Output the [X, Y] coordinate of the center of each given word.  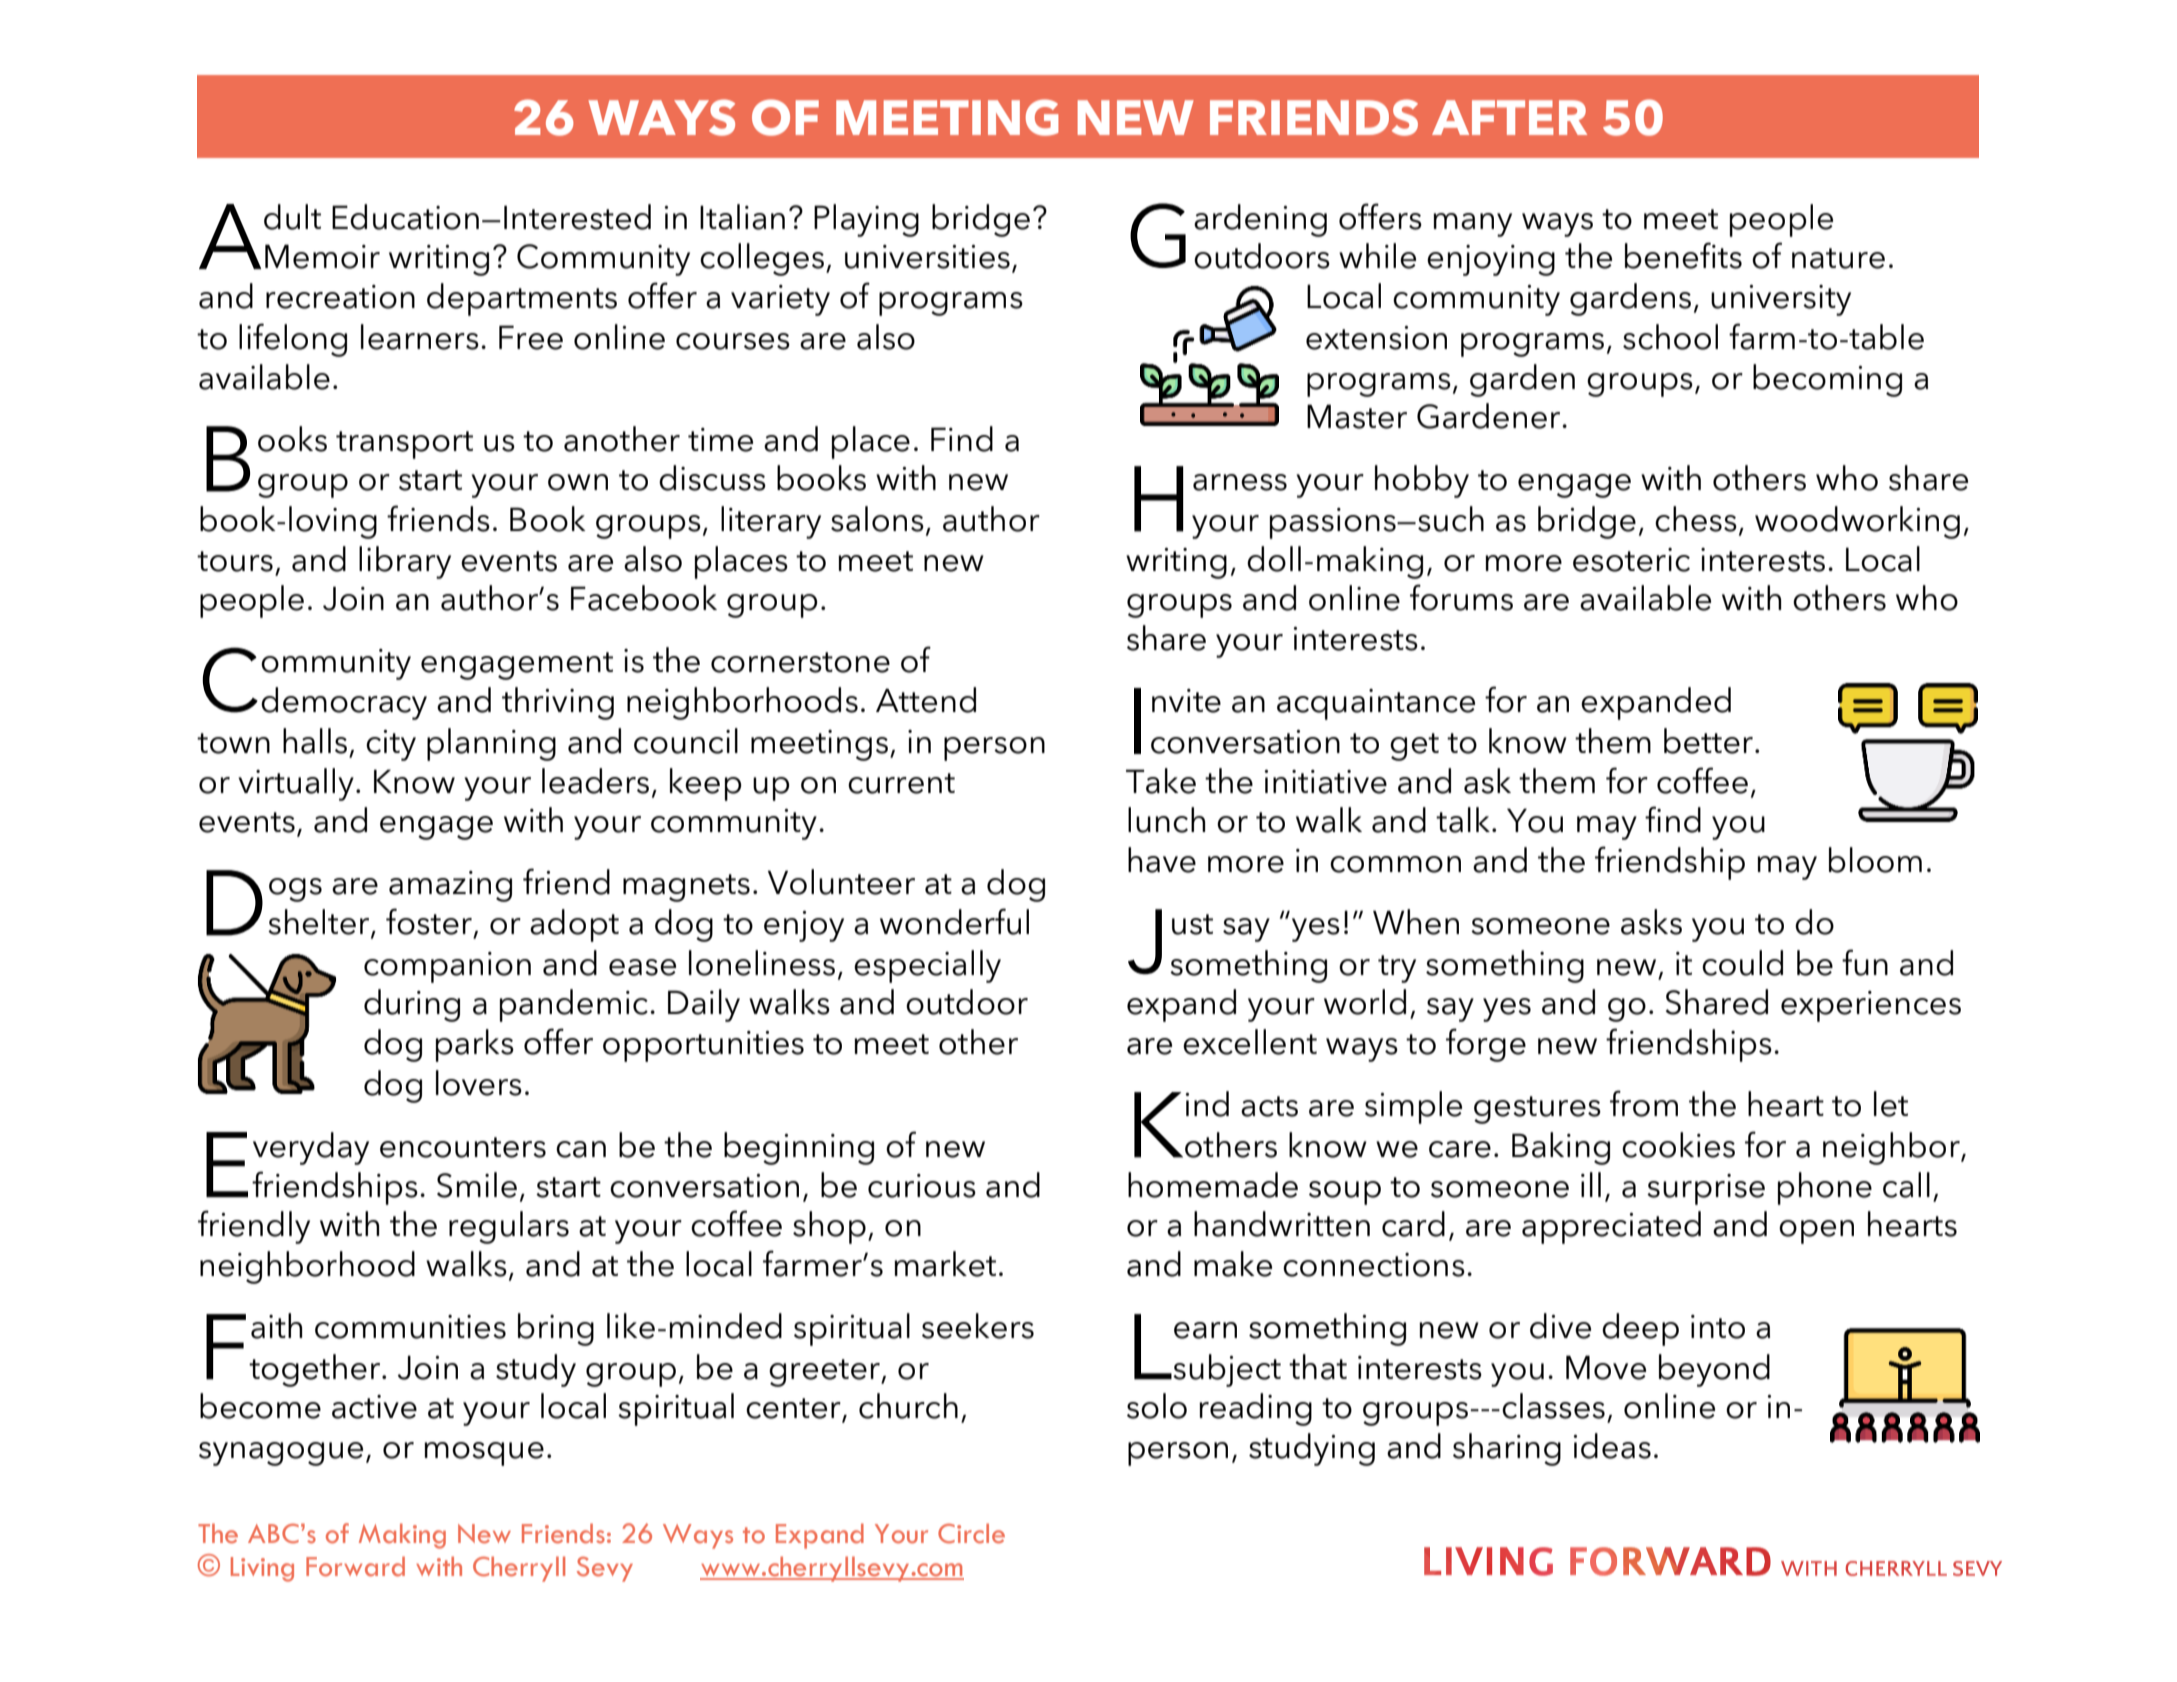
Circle [971, 1533]
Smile [477, 1185]
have [1162, 860]
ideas [1612, 1446]
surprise [1706, 1189]
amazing [450, 886]
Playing [866, 220]
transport [404, 445]
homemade [1213, 1185]
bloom [1875, 860]
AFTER [1509, 117]
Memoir [322, 256]
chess [1696, 519]
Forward [355, 1566]
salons [877, 519]
